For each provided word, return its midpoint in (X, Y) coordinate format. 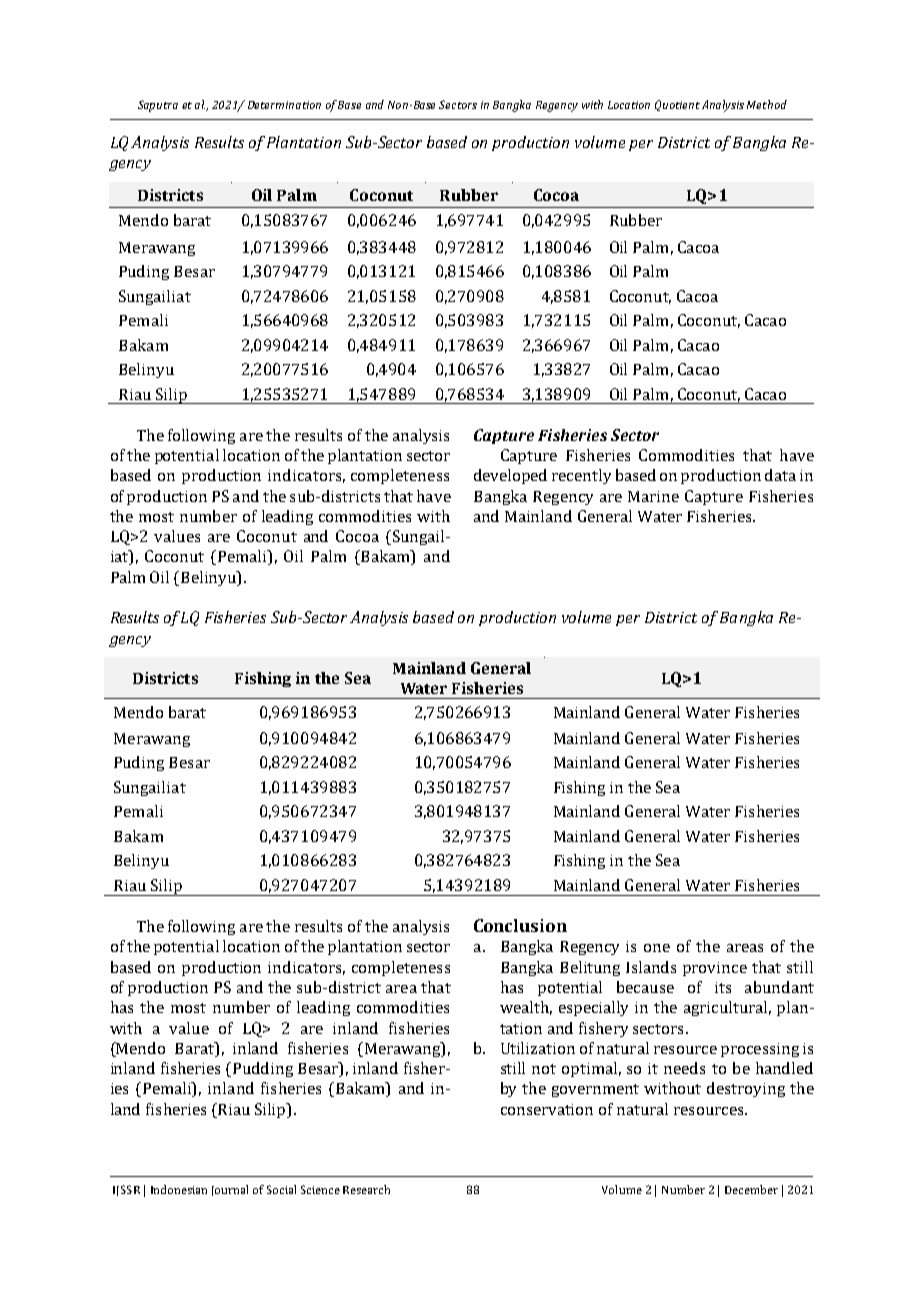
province (715, 969)
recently (581, 476)
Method (767, 104)
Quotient (677, 105)
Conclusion (520, 925)
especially (593, 1008)
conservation (547, 1109)
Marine (653, 496)
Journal (230, 1190)
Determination (284, 105)
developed (510, 476)
